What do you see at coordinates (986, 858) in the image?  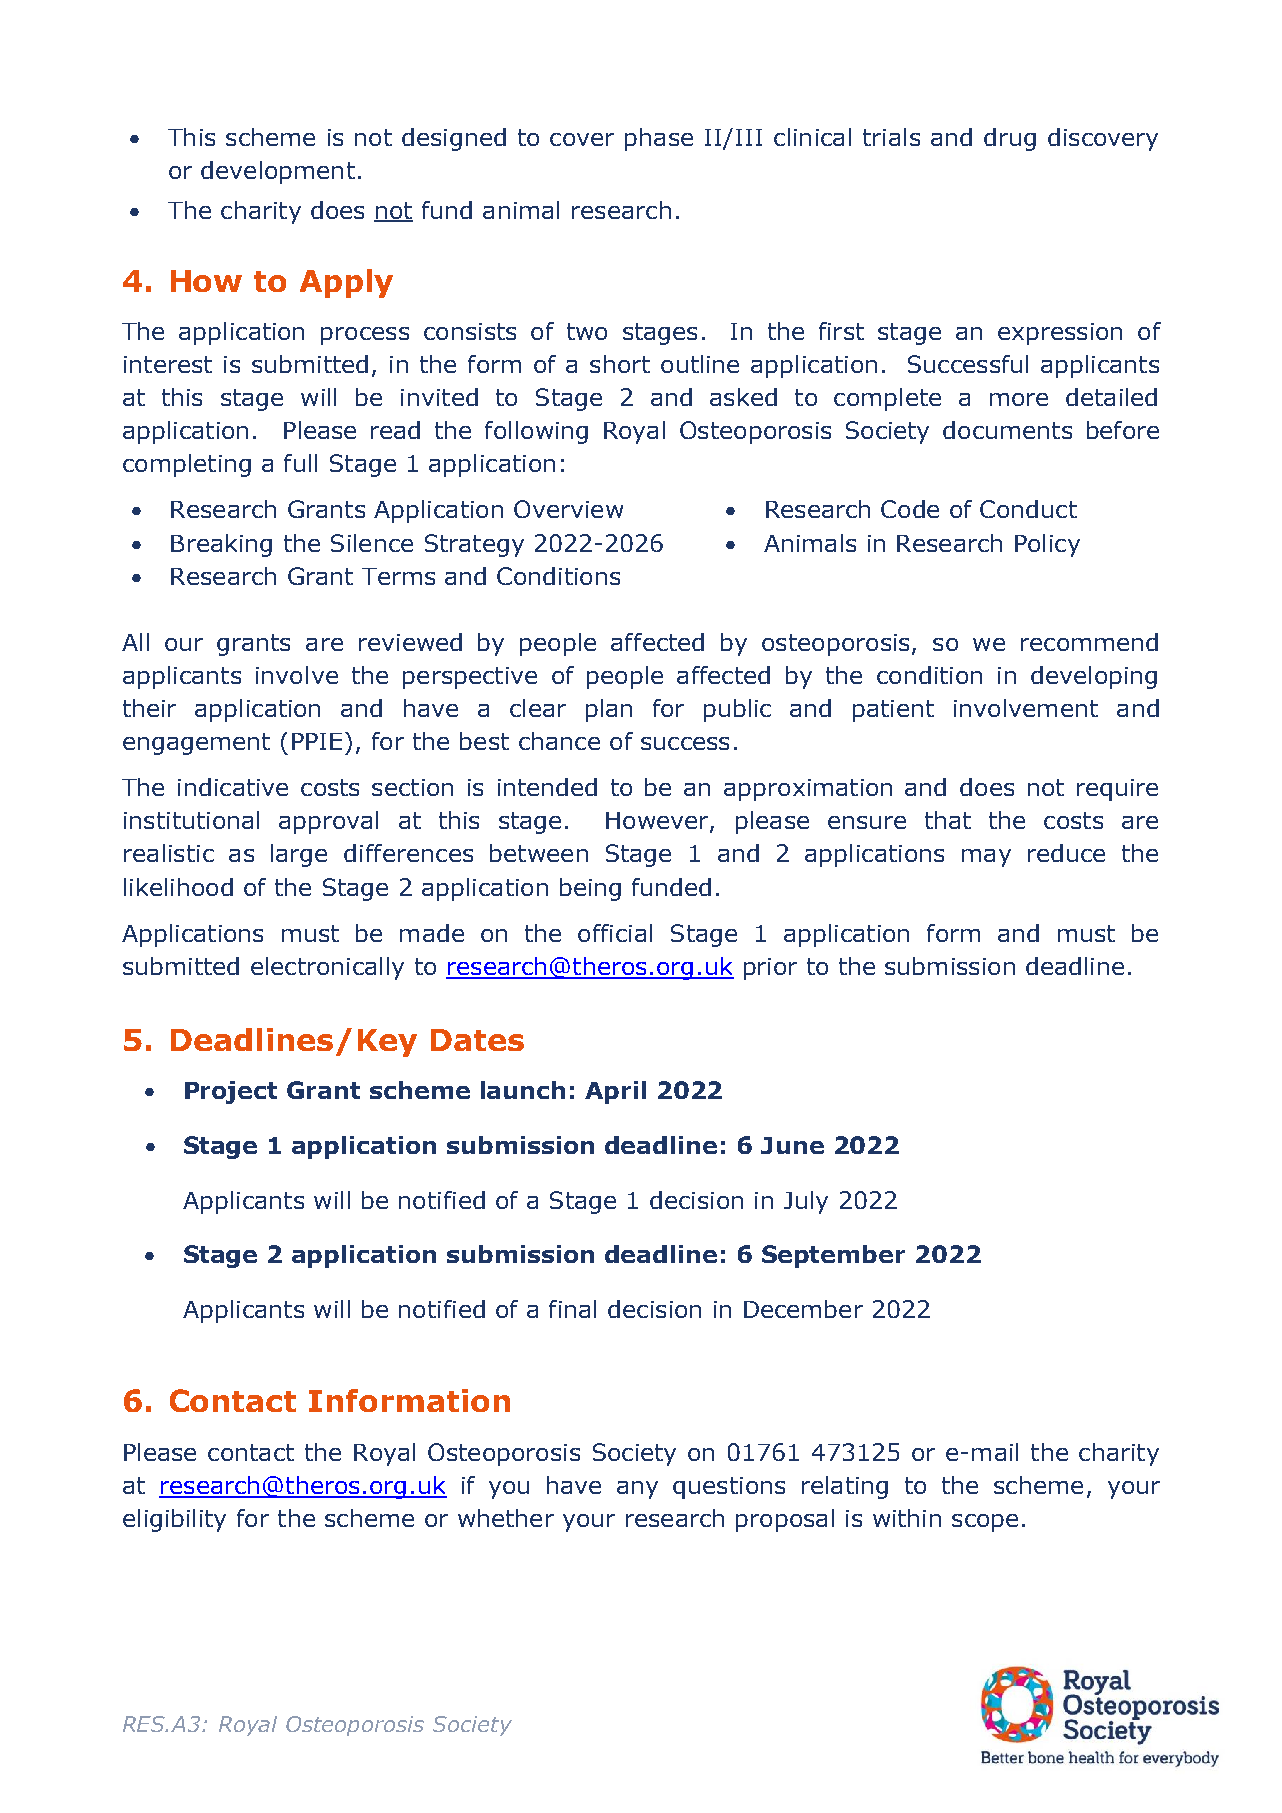 I see `may` at bounding box center [986, 858].
